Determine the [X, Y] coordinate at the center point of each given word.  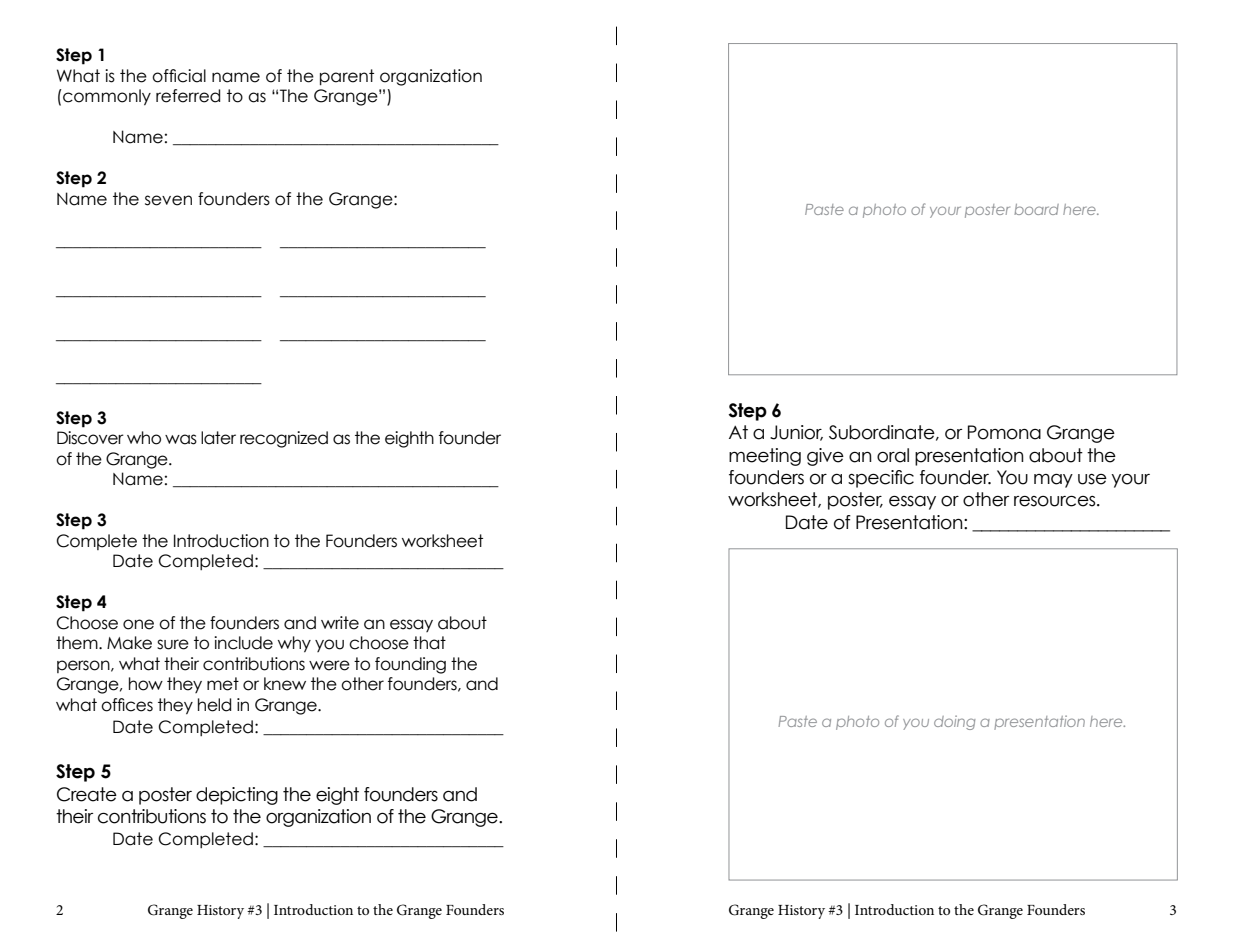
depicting [237, 796]
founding [410, 665]
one [138, 624]
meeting [765, 457]
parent [347, 77]
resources [1056, 501]
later [218, 438]
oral [893, 455]
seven [168, 200]
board [1036, 209]
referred [188, 96]
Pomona [1004, 432]
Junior [796, 433]
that [429, 643]
